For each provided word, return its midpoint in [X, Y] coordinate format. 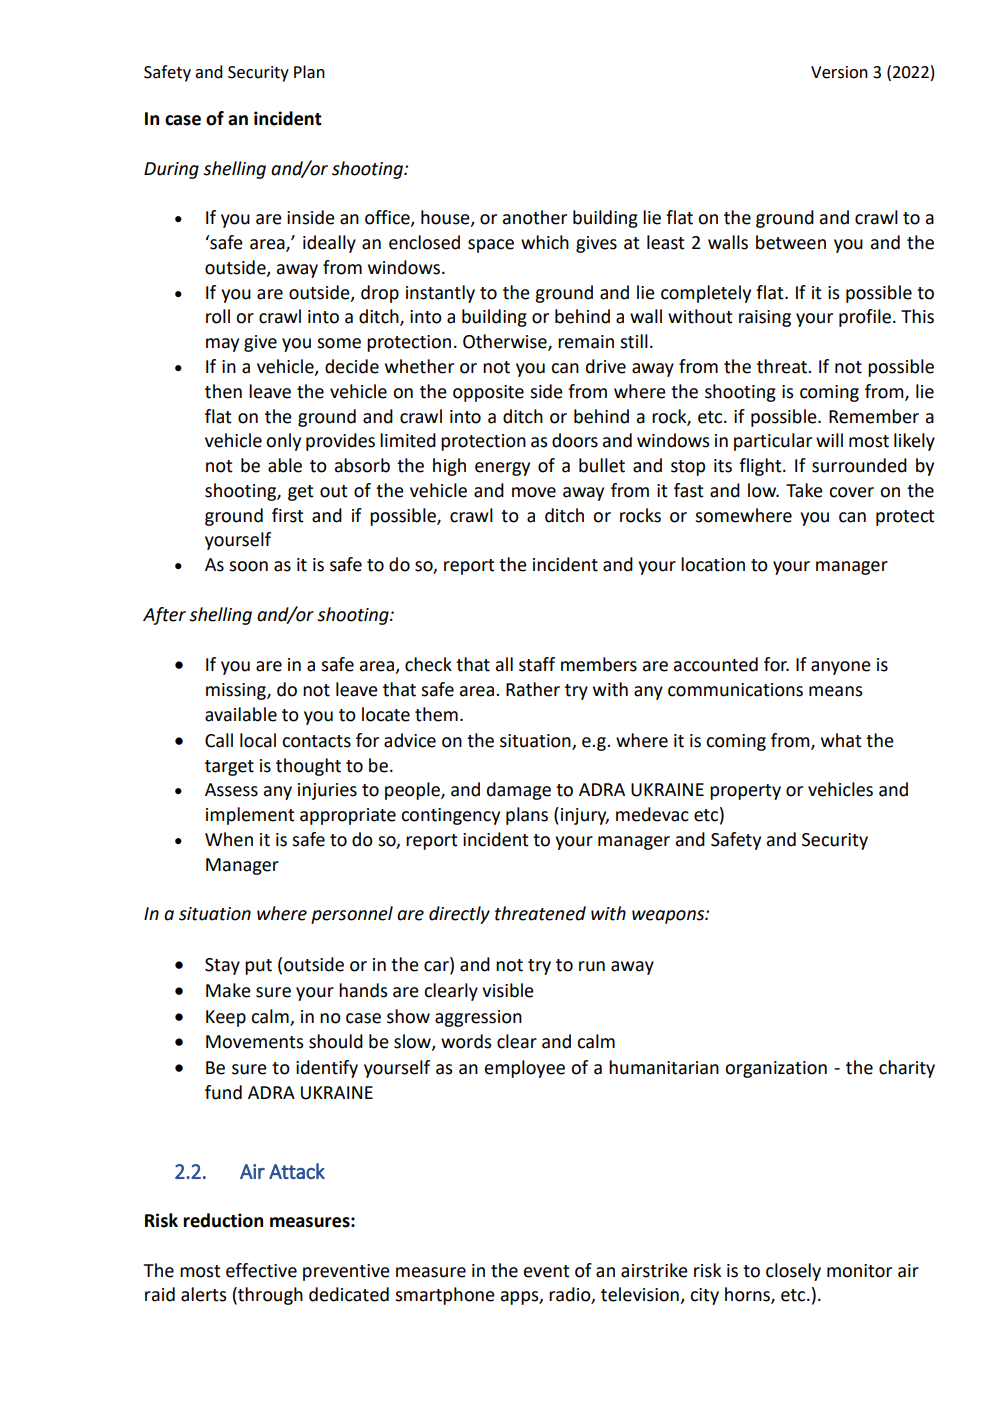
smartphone [445, 1296]
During [171, 170]
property [745, 792]
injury [585, 816]
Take [804, 490]
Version [839, 72]
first [288, 515]
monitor [859, 1271]
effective [261, 1270]
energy [502, 469]
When [229, 839]
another [535, 217]
